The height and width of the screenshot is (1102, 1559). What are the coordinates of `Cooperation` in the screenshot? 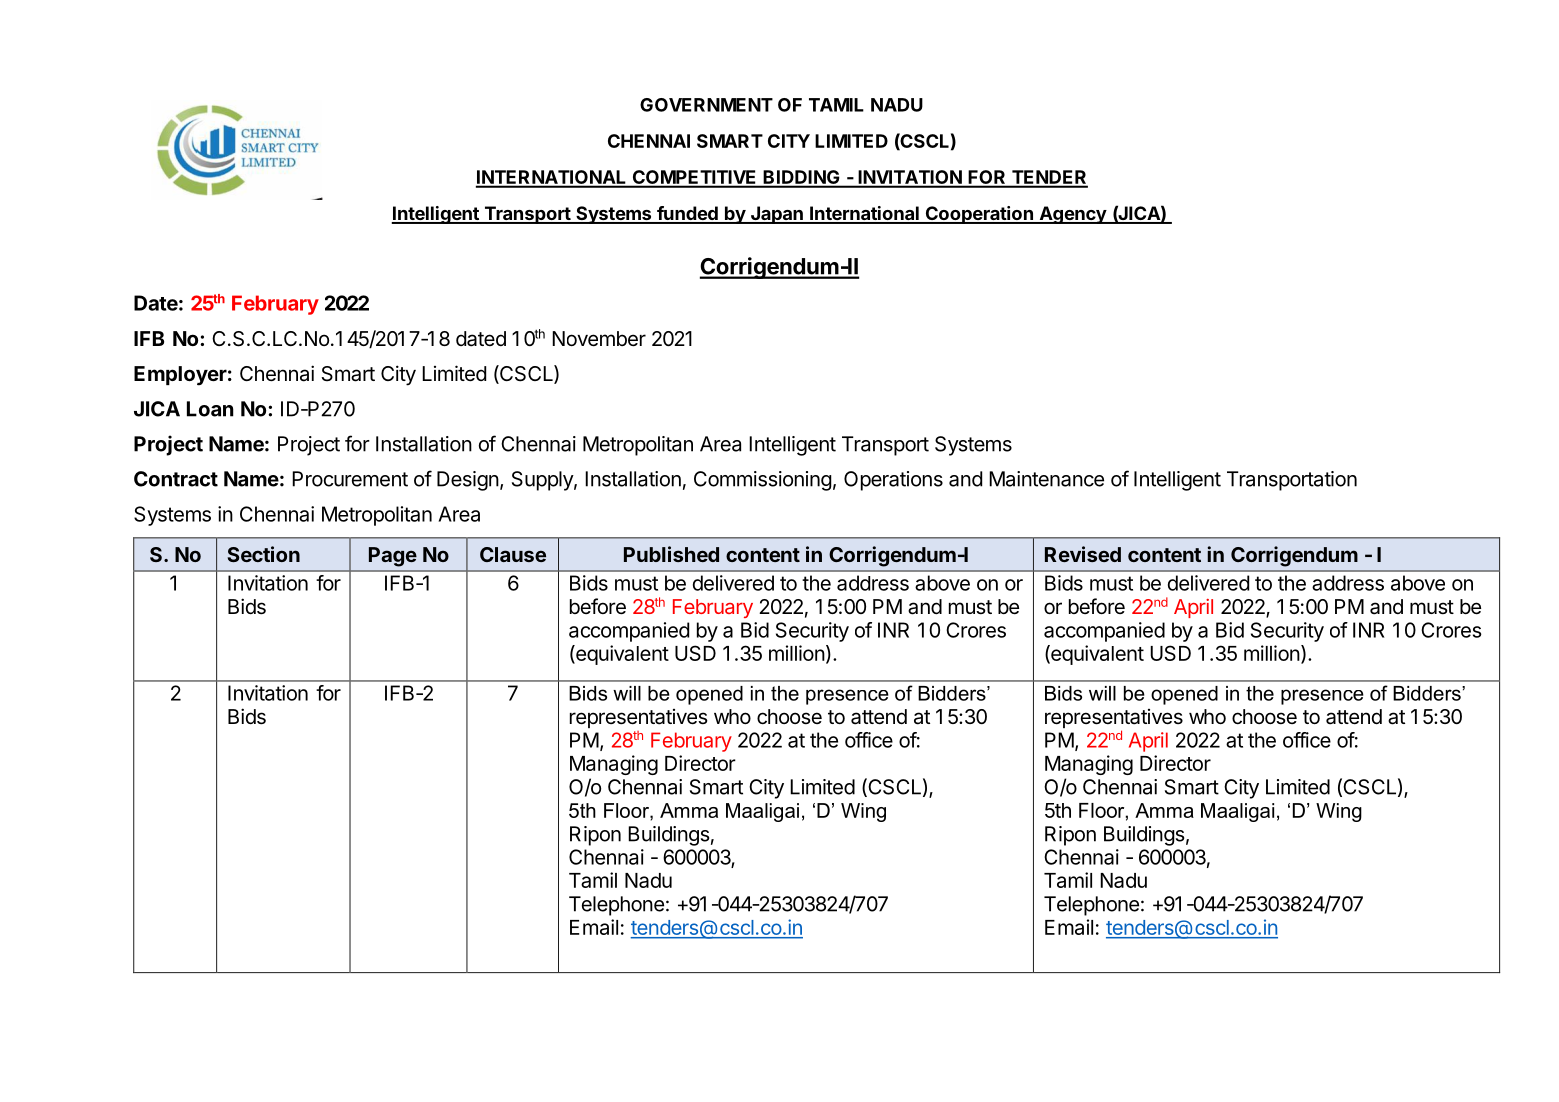 It's located at (979, 215).
